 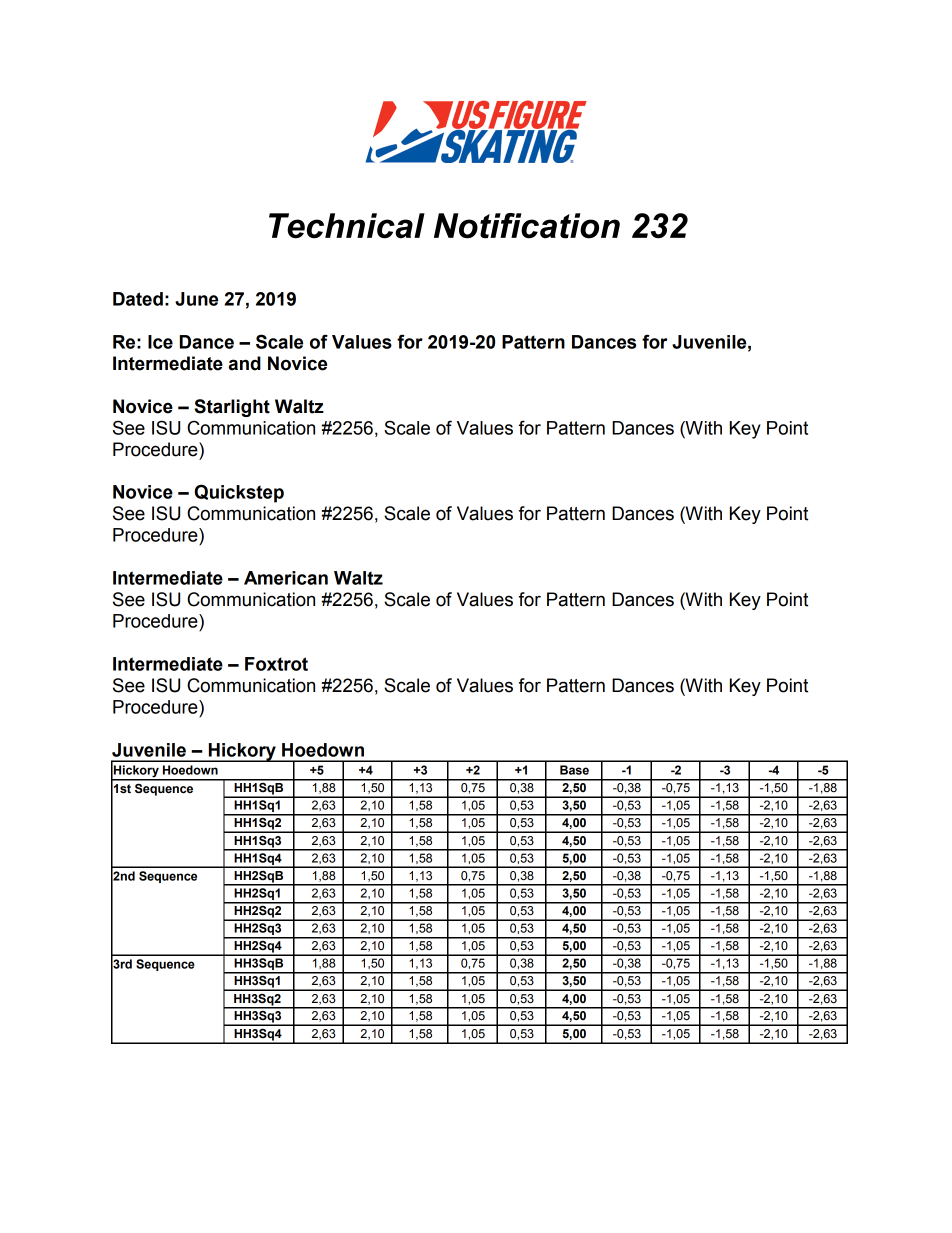 What do you see at coordinates (232, 408) in the screenshot?
I see `Starlight` at bounding box center [232, 408].
